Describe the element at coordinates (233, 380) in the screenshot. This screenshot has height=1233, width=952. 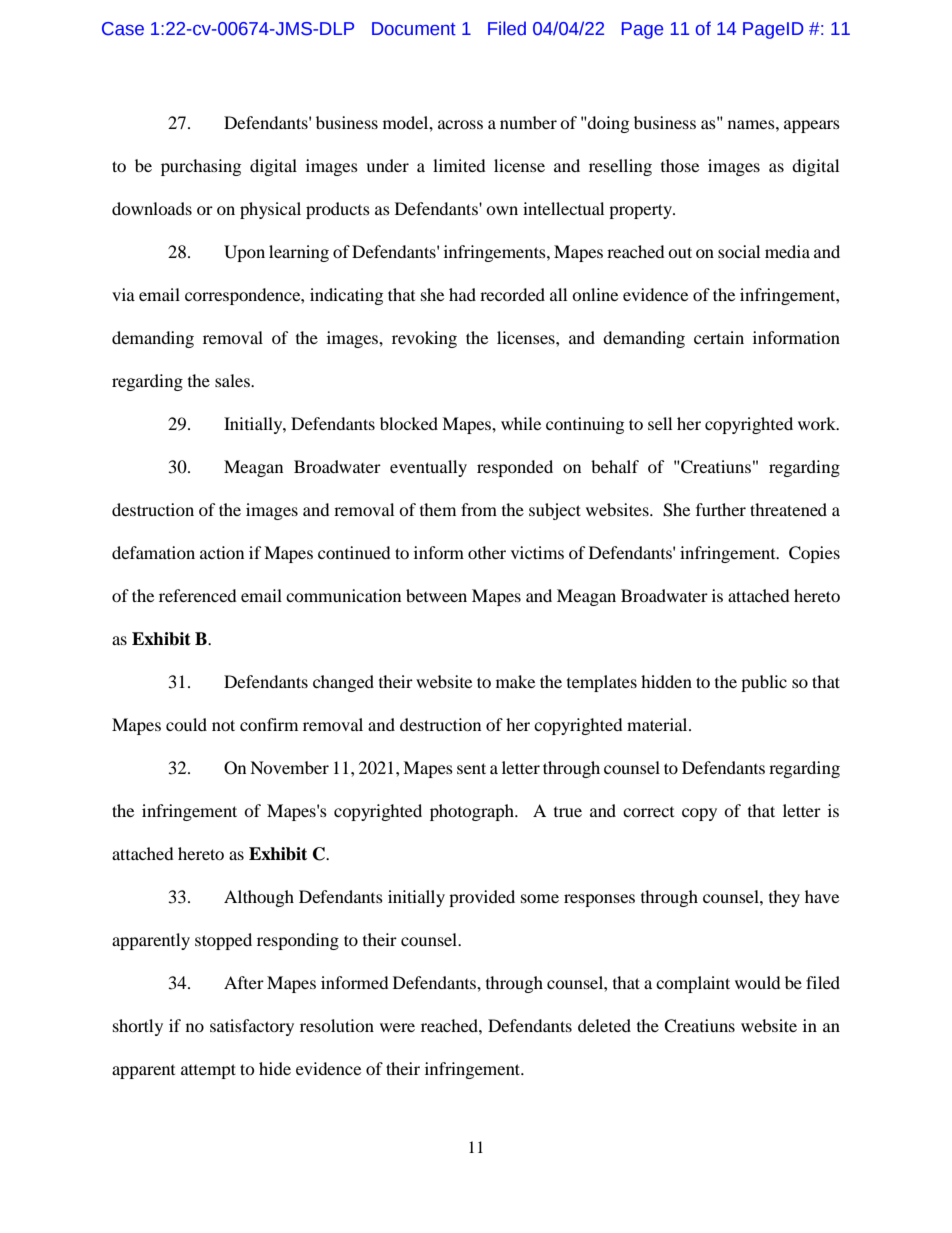
I see `sales` at that location.
